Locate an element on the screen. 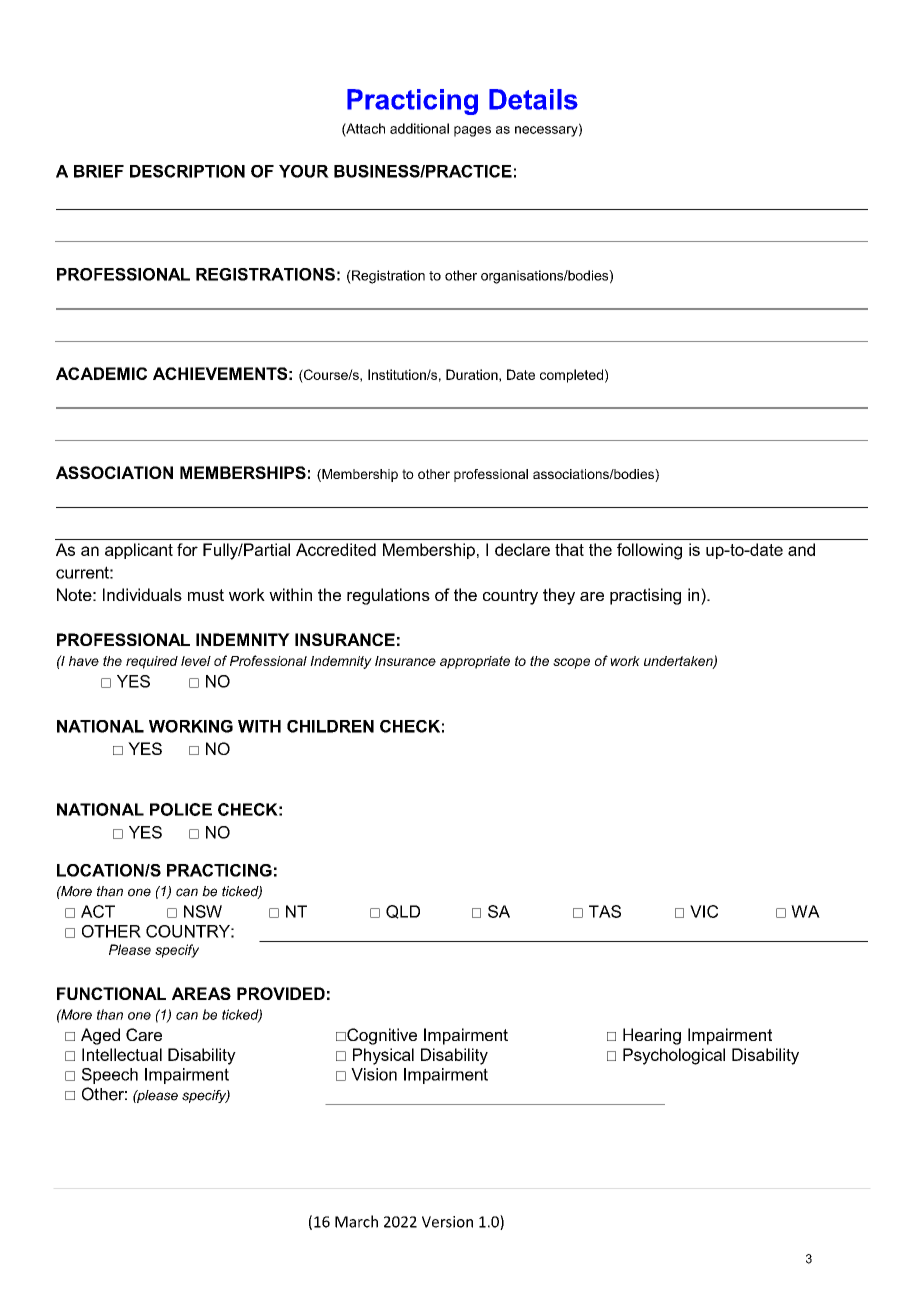  Details is located at coordinates (533, 99).
